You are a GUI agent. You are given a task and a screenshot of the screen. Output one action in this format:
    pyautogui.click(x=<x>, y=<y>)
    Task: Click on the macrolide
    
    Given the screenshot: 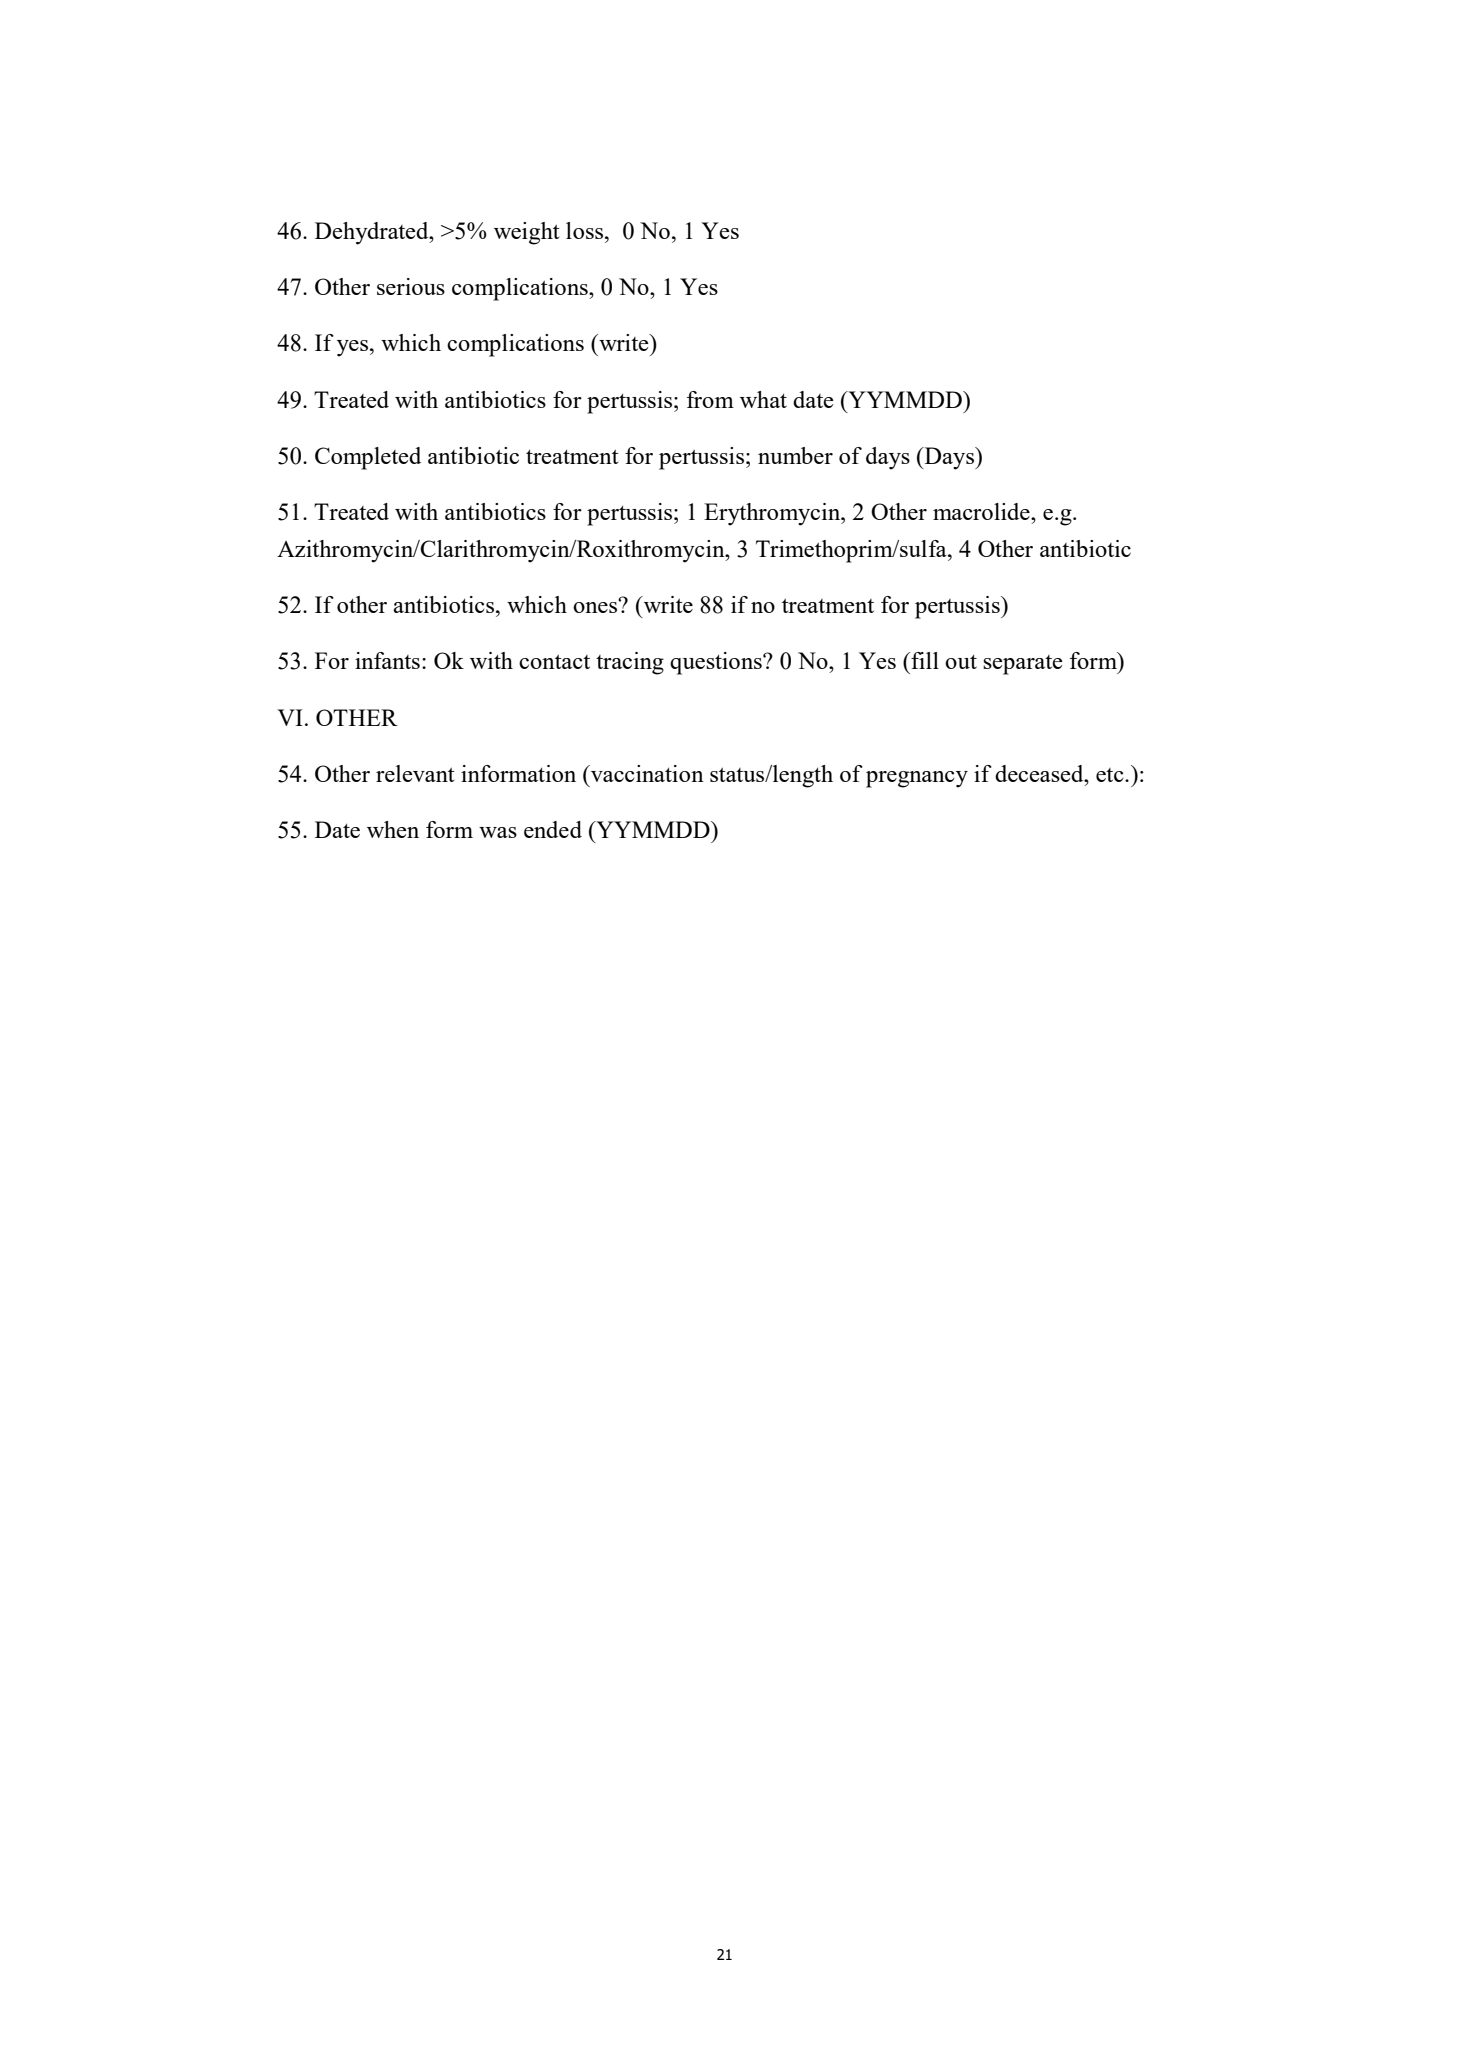 What is the action you would take?
    pyautogui.click(x=982, y=511)
